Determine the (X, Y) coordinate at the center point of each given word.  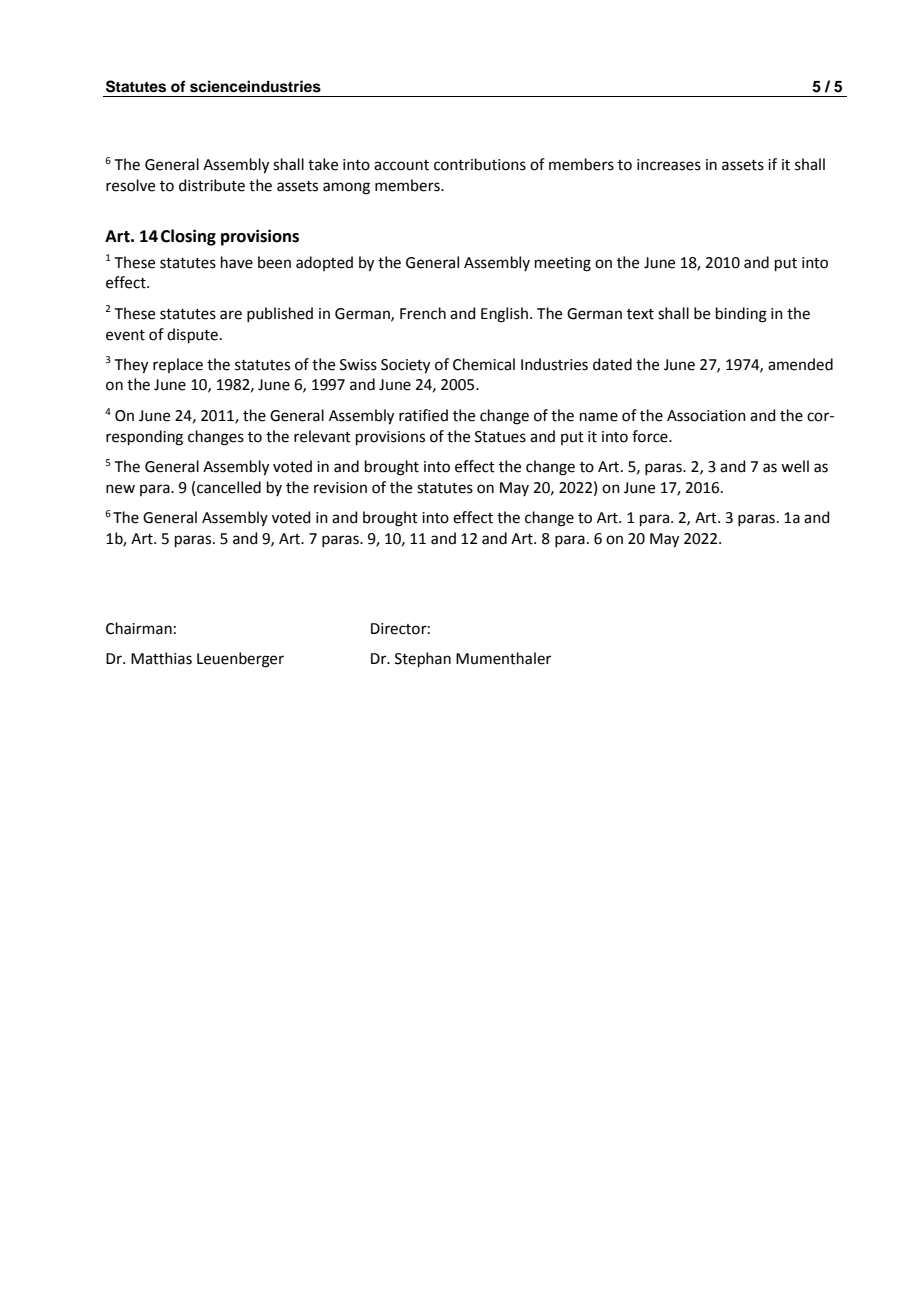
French (423, 313)
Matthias (161, 658)
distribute (212, 185)
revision (340, 488)
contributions (480, 164)
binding (741, 315)
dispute (192, 335)
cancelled (229, 487)
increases (669, 165)
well (795, 466)
